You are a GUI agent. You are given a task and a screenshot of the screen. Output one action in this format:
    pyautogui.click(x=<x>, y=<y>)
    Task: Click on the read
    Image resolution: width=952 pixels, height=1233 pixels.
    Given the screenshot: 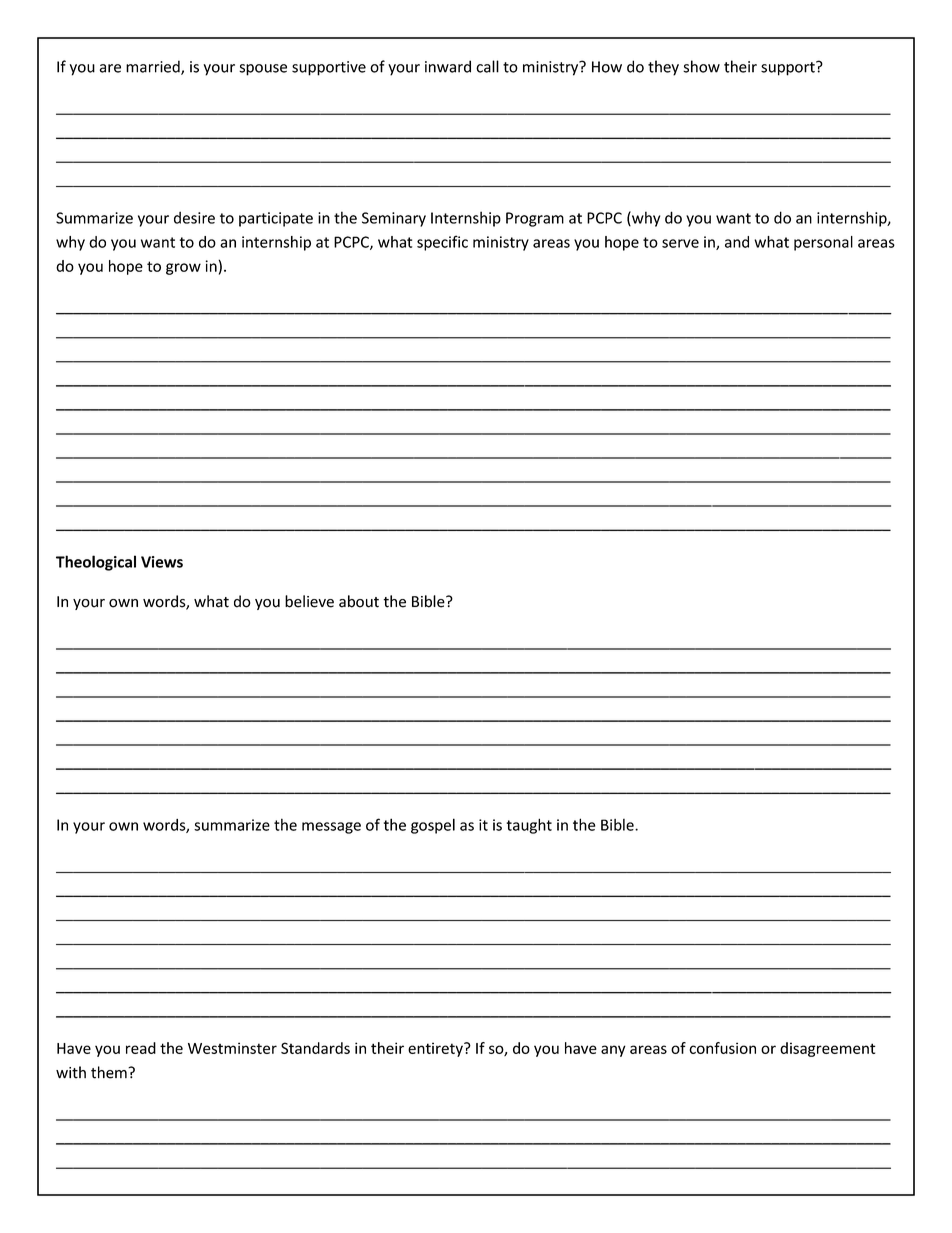 What is the action you would take?
    pyautogui.click(x=141, y=1048)
